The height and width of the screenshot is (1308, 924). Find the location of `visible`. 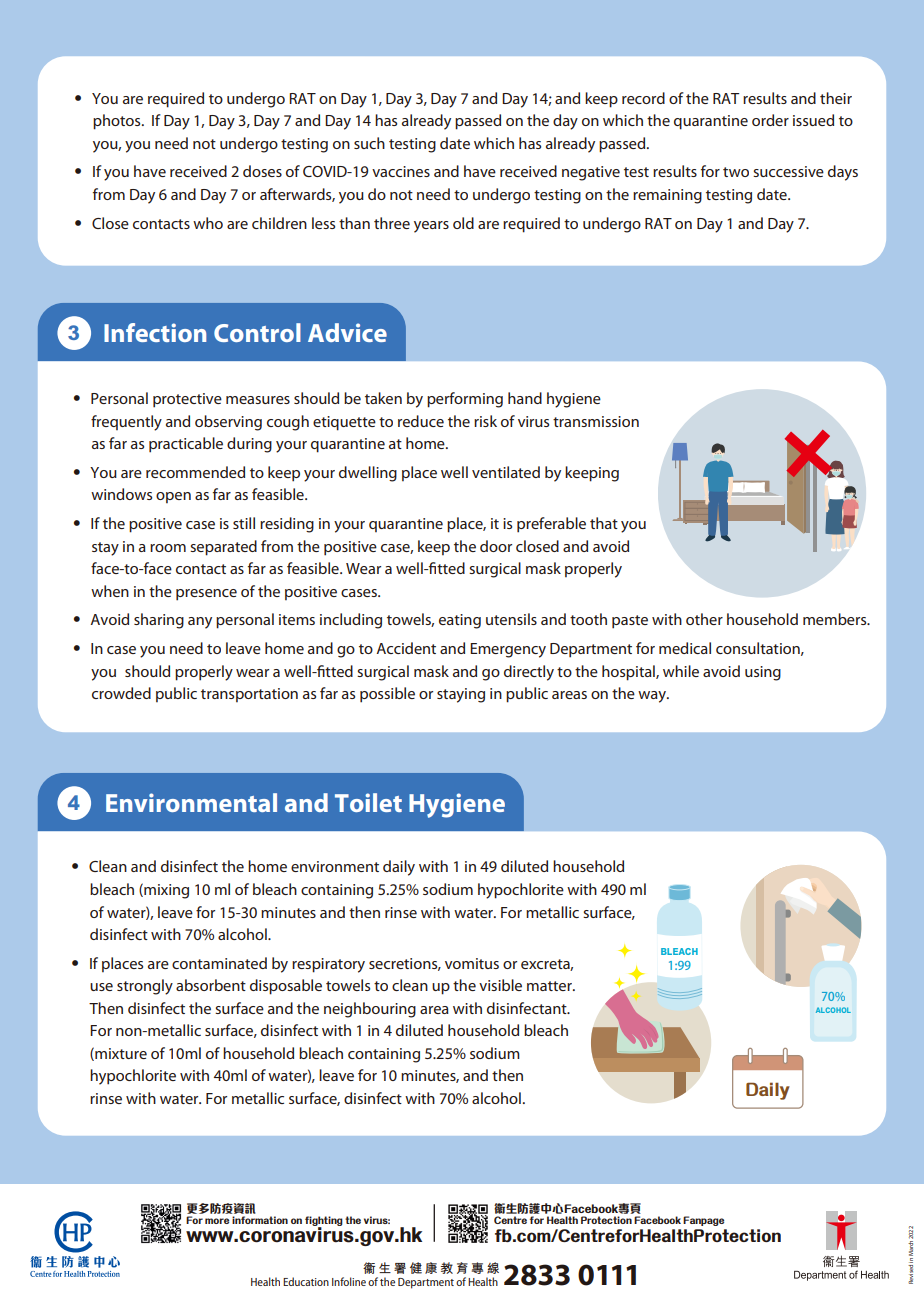

visible is located at coordinates (500, 985).
